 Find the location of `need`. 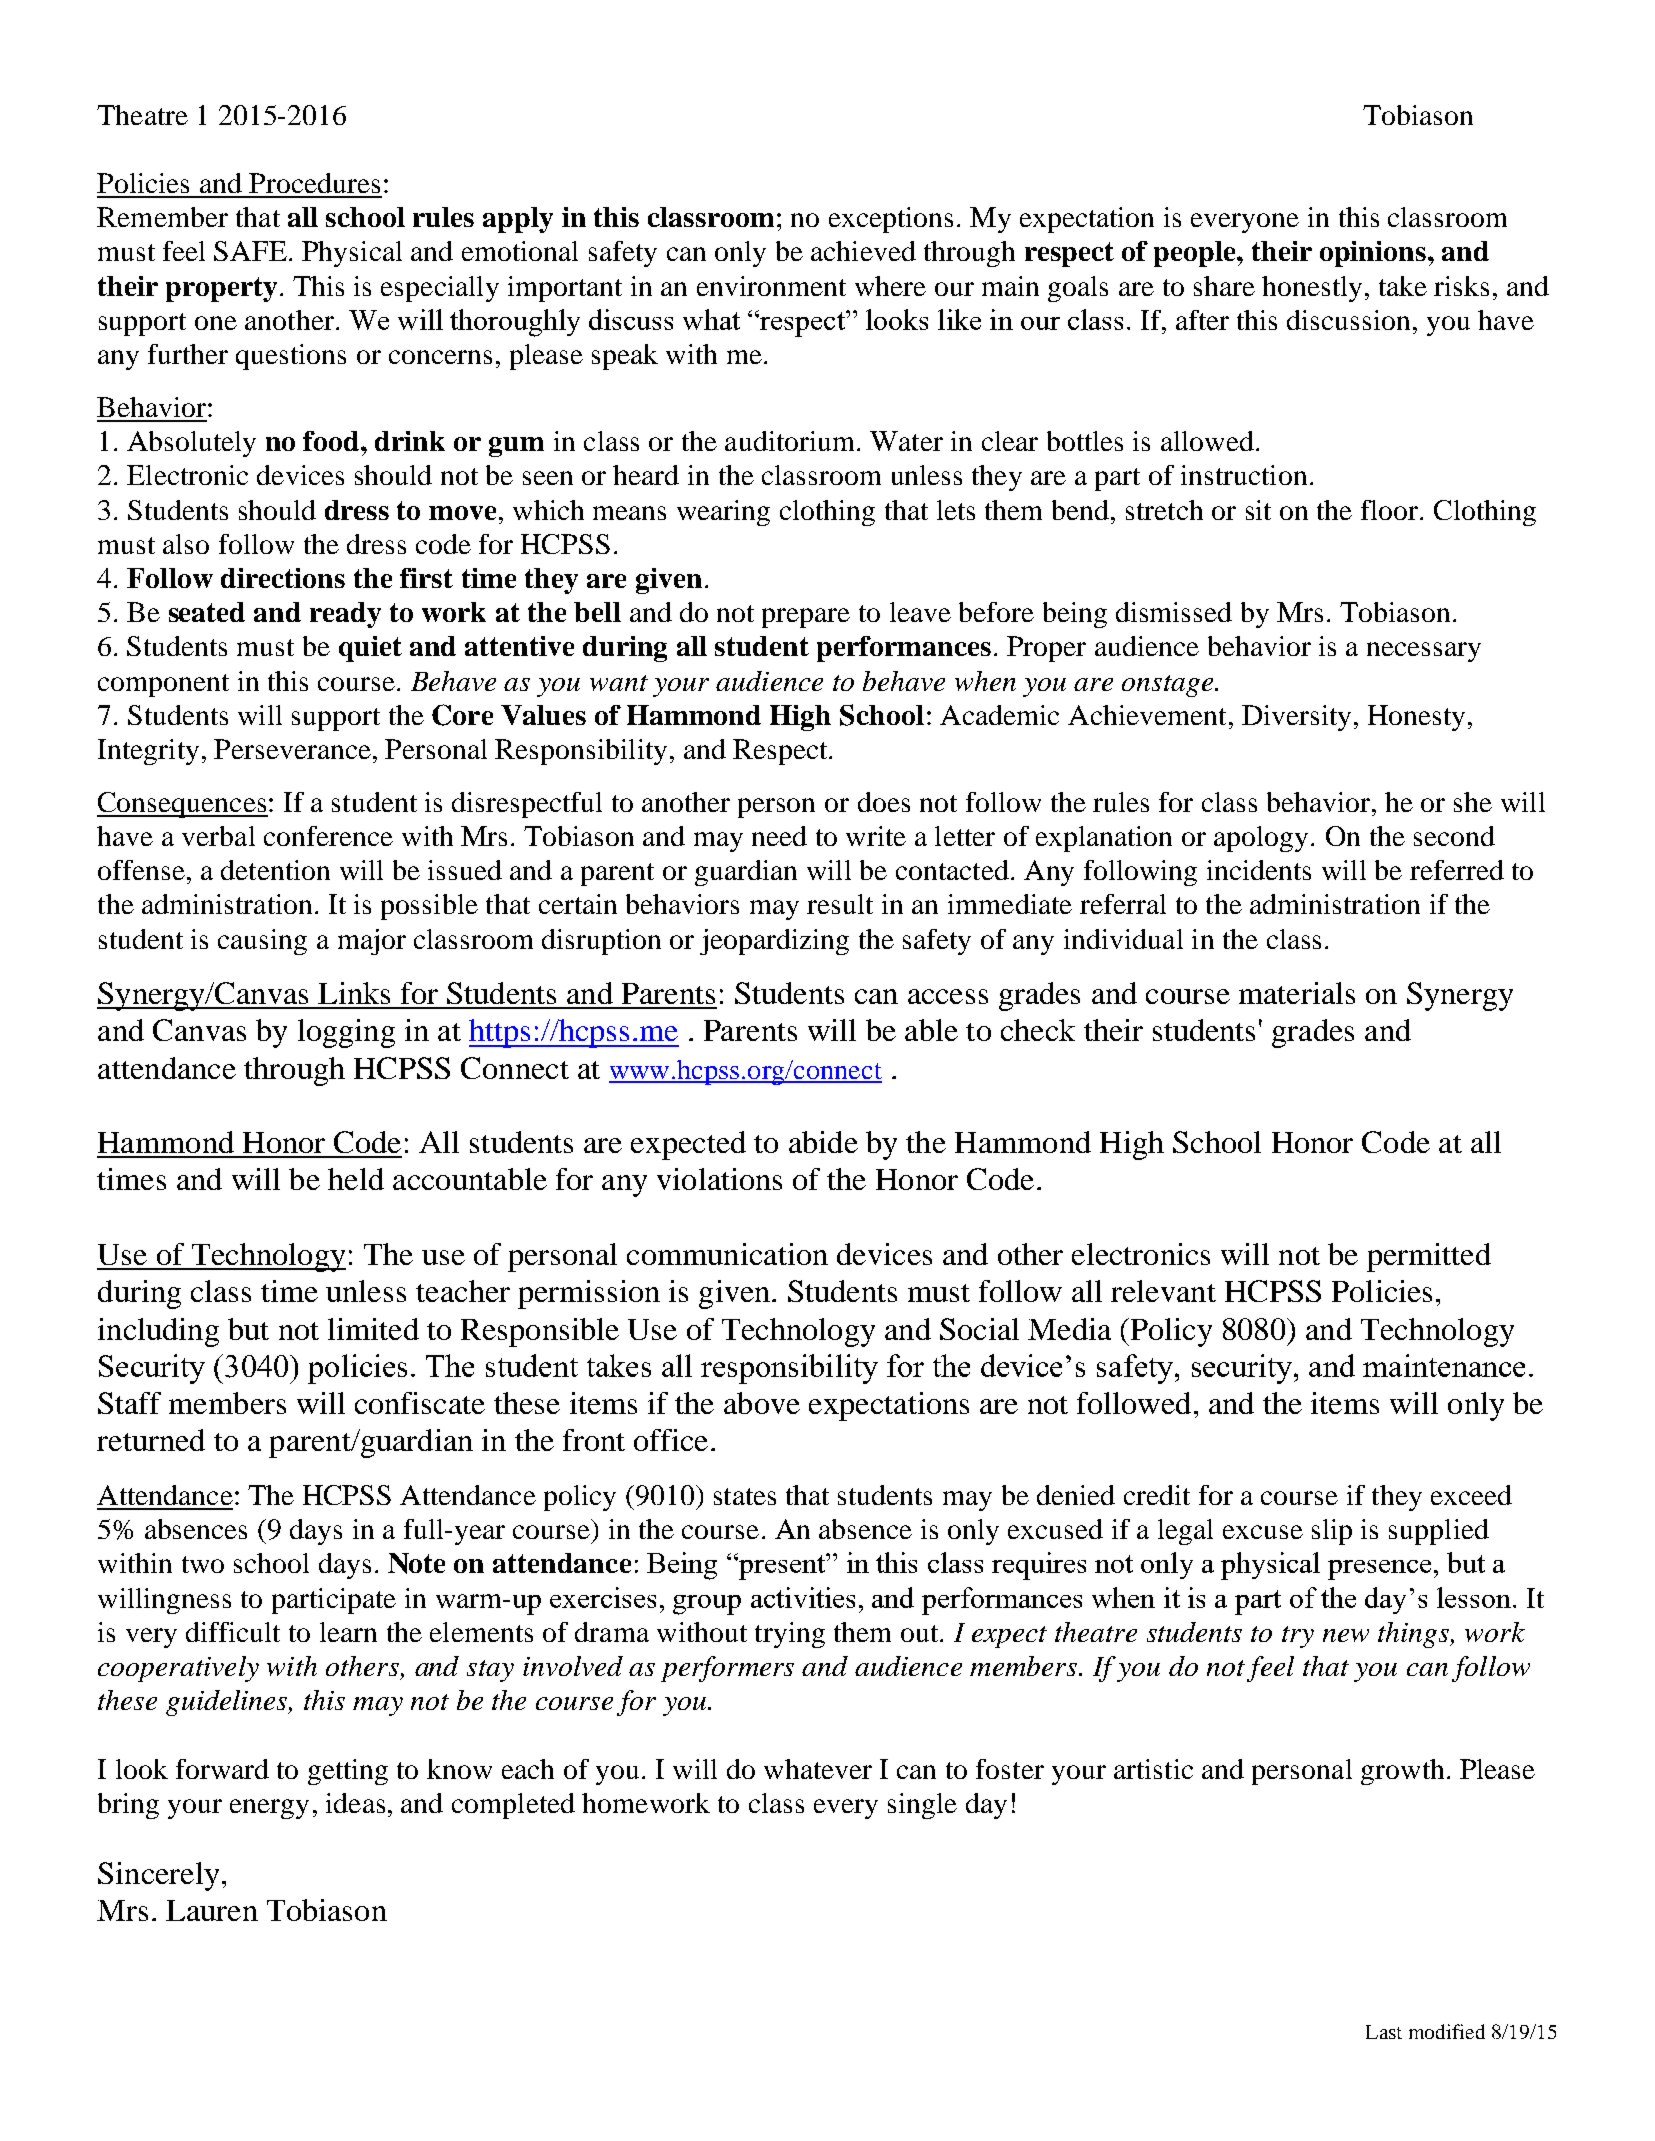

need is located at coordinates (779, 836).
